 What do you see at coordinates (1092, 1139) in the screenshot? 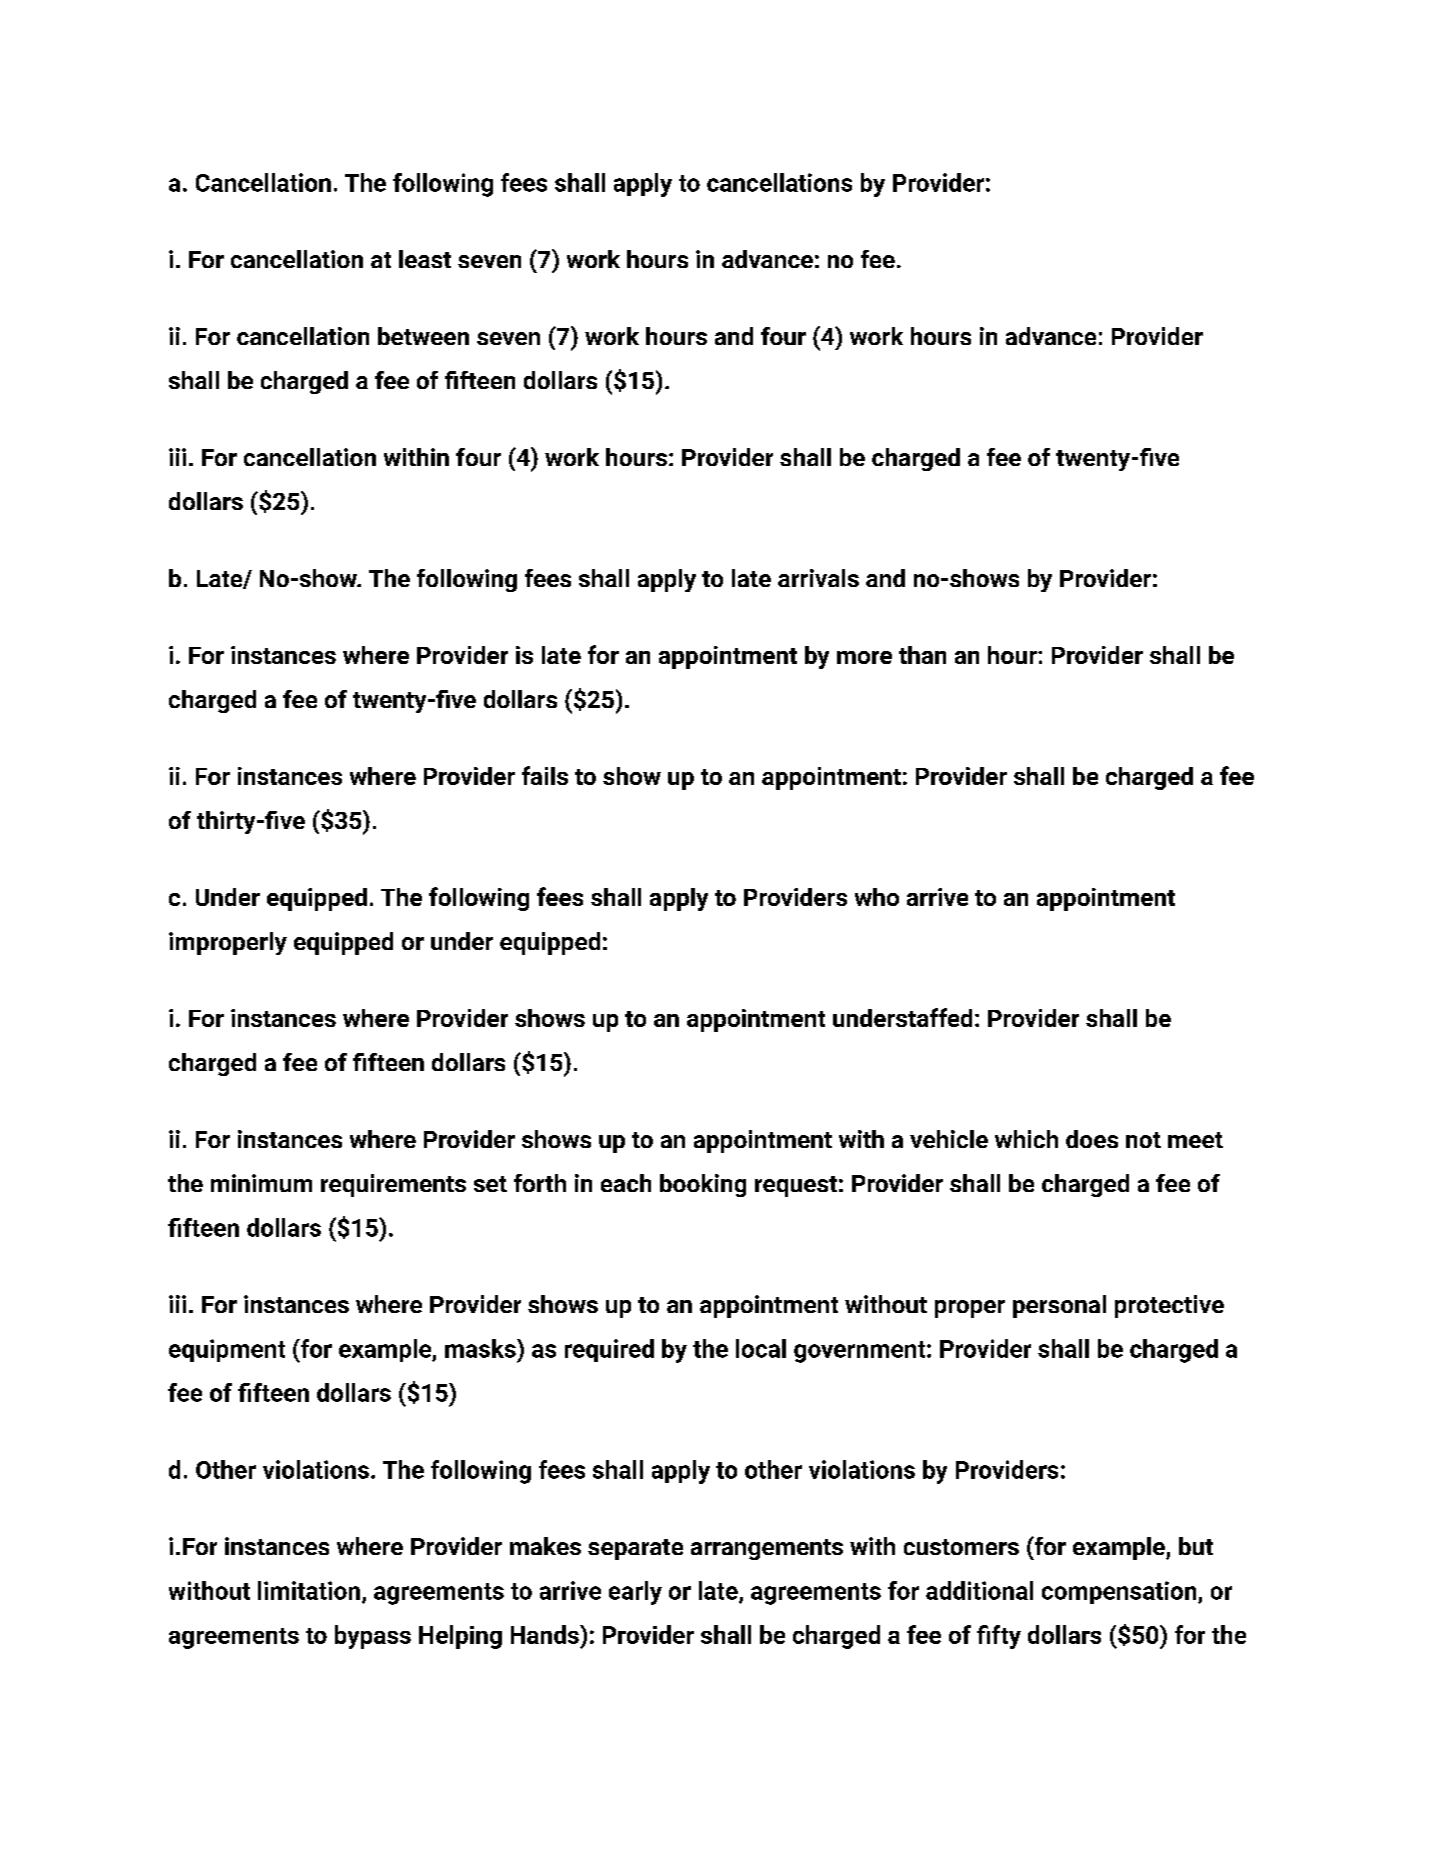
I see `does` at bounding box center [1092, 1139].
